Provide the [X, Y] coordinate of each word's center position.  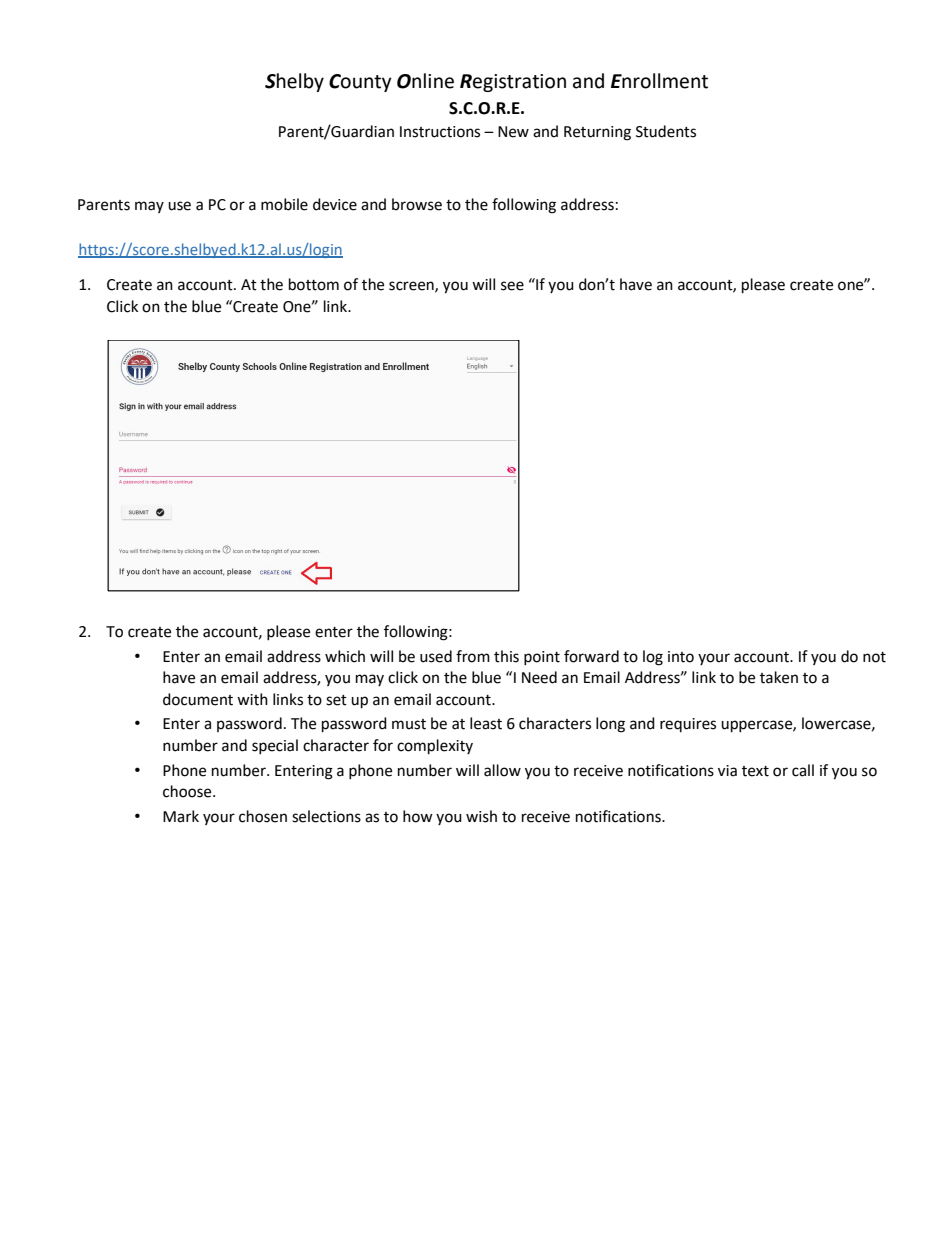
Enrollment [659, 81]
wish [481, 816]
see [512, 286]
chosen [263, 816]
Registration [513, 83]
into [681, 657]
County [360, 83]
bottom [314, 284]
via [727, 771]
